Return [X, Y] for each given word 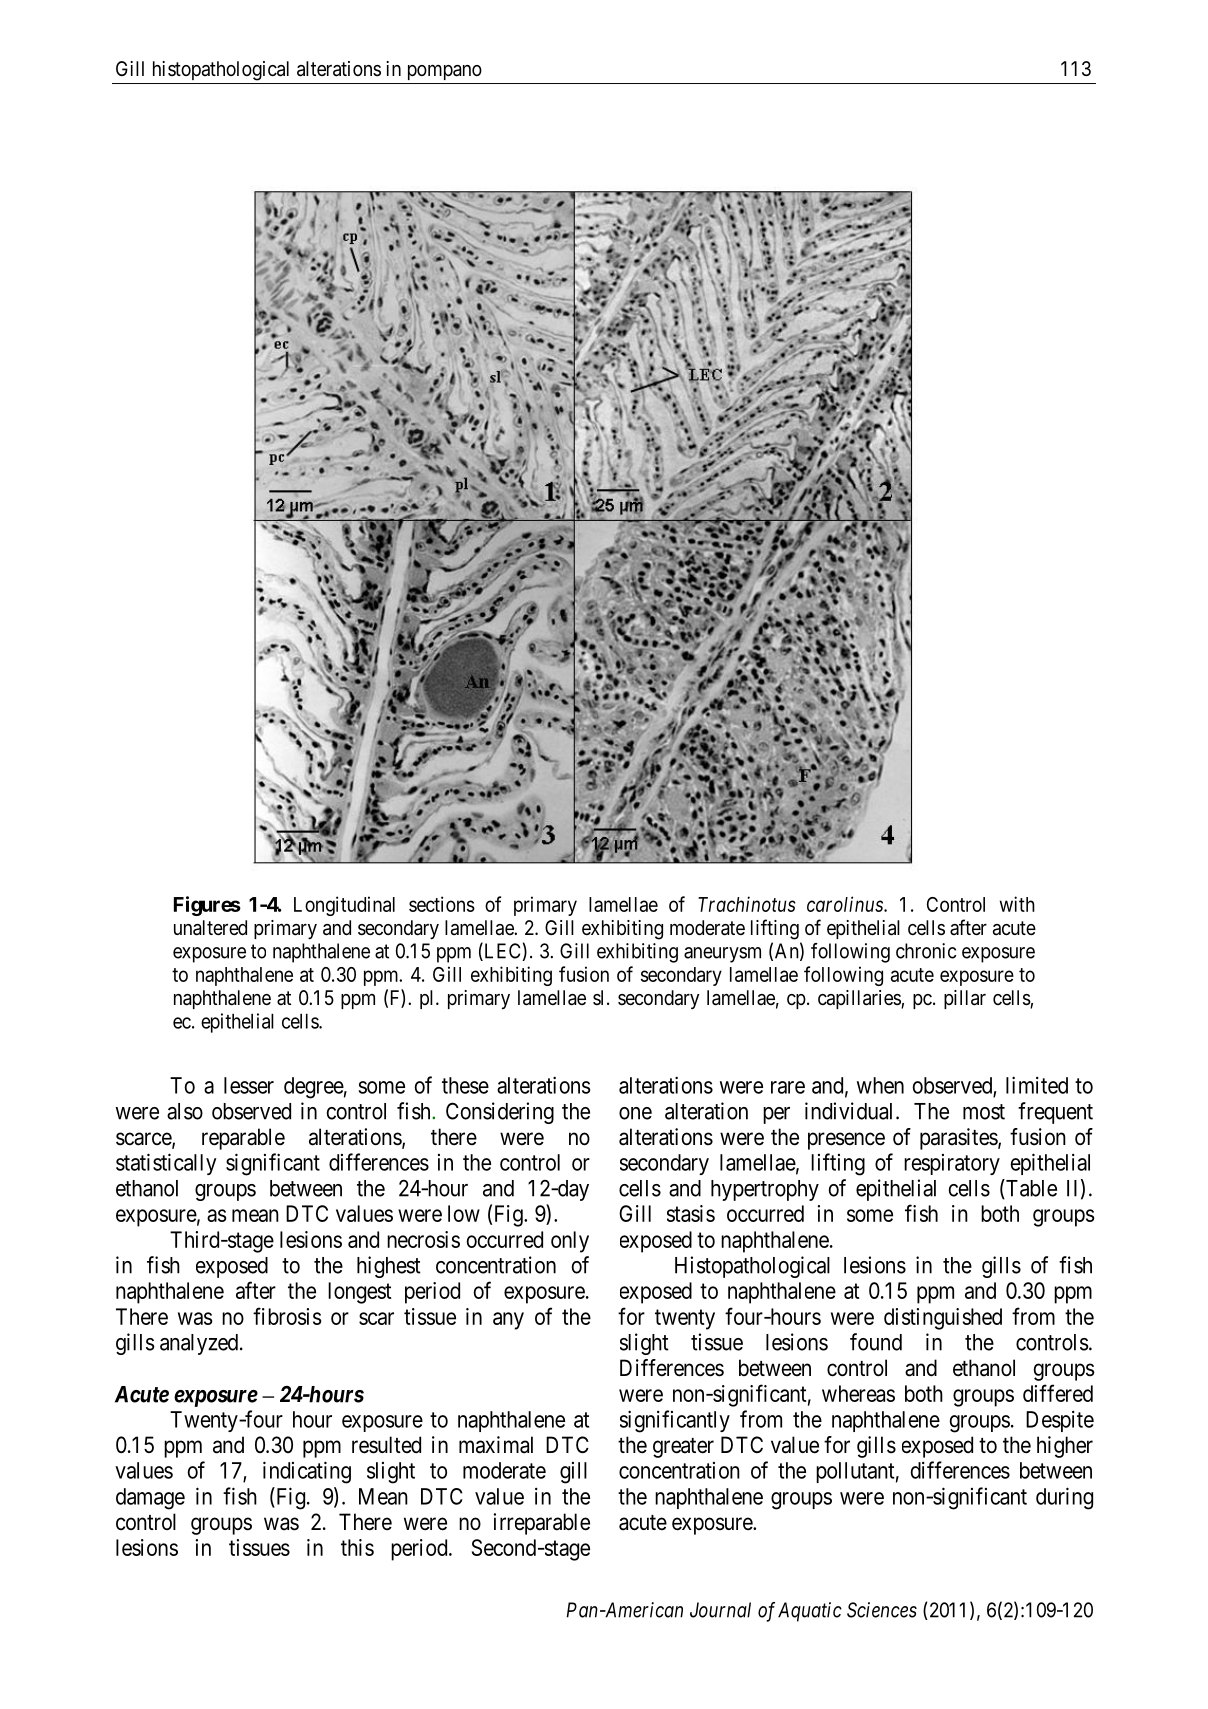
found [876, 1342]
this [357, 1547]
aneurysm [722, 955]
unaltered [210, 928]
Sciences [882, 1610]
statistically [166, 1164]
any [508, 1321]
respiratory [952, 1164]
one [635, 1113]
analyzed [200, 1344]
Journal [720, 1610]
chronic [926, 951]
